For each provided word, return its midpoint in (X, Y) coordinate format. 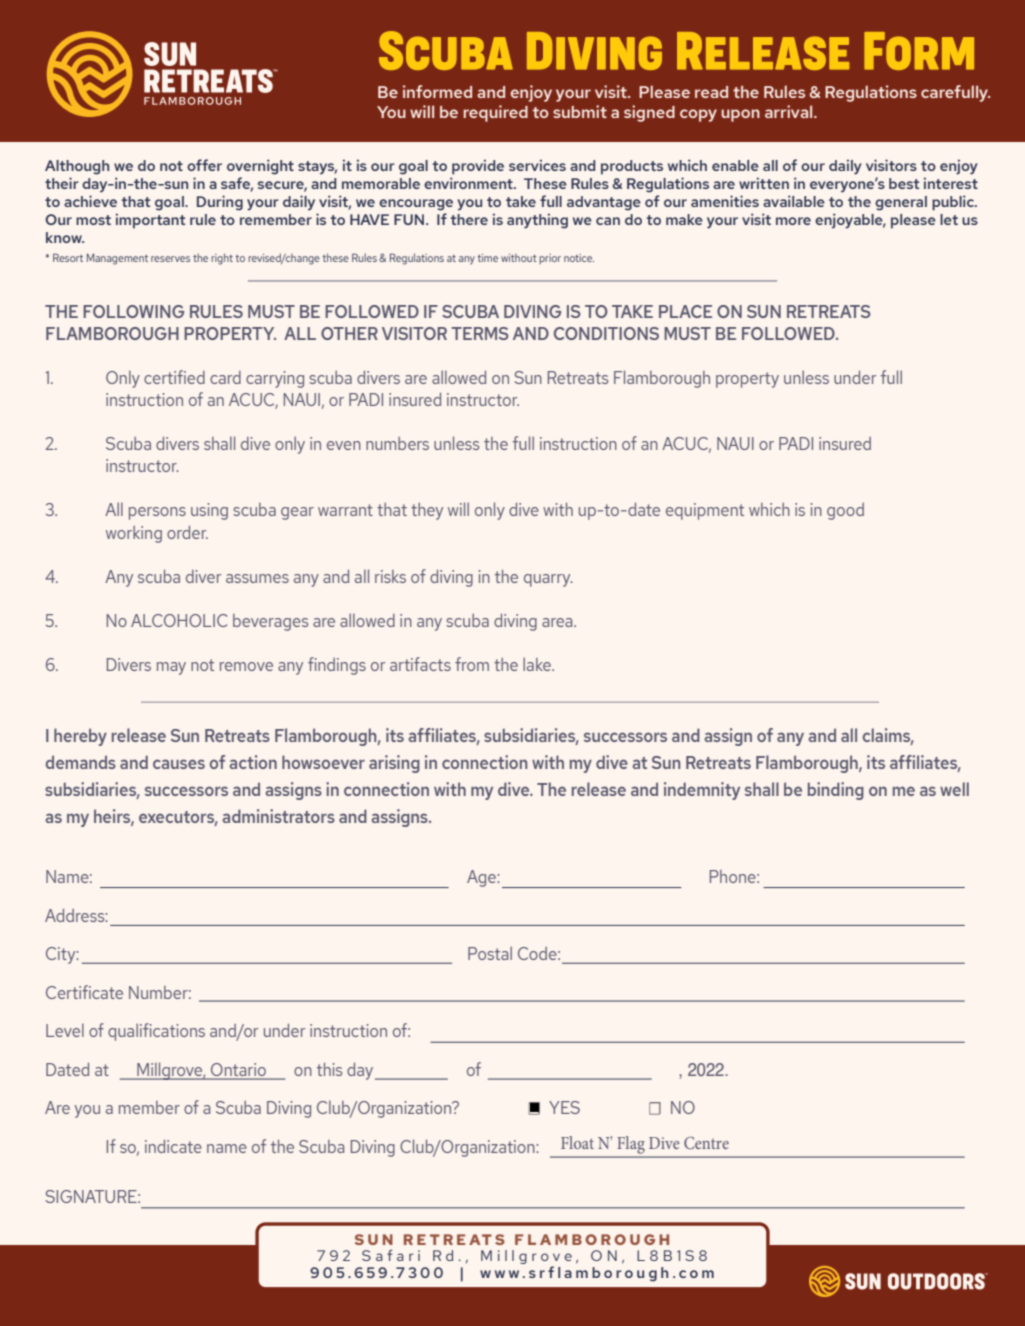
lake (538, 664)
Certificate (84, 992)
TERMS (479, 333)
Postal (490, 953)
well (954, 789)
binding (836, 791)
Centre (706, 1143)
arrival (790, 111)
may (171, 668)
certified (174, 377)
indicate (173, 1146)
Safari (391, 1255)
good (845, 511)
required (496, 113)
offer (204, 165)
